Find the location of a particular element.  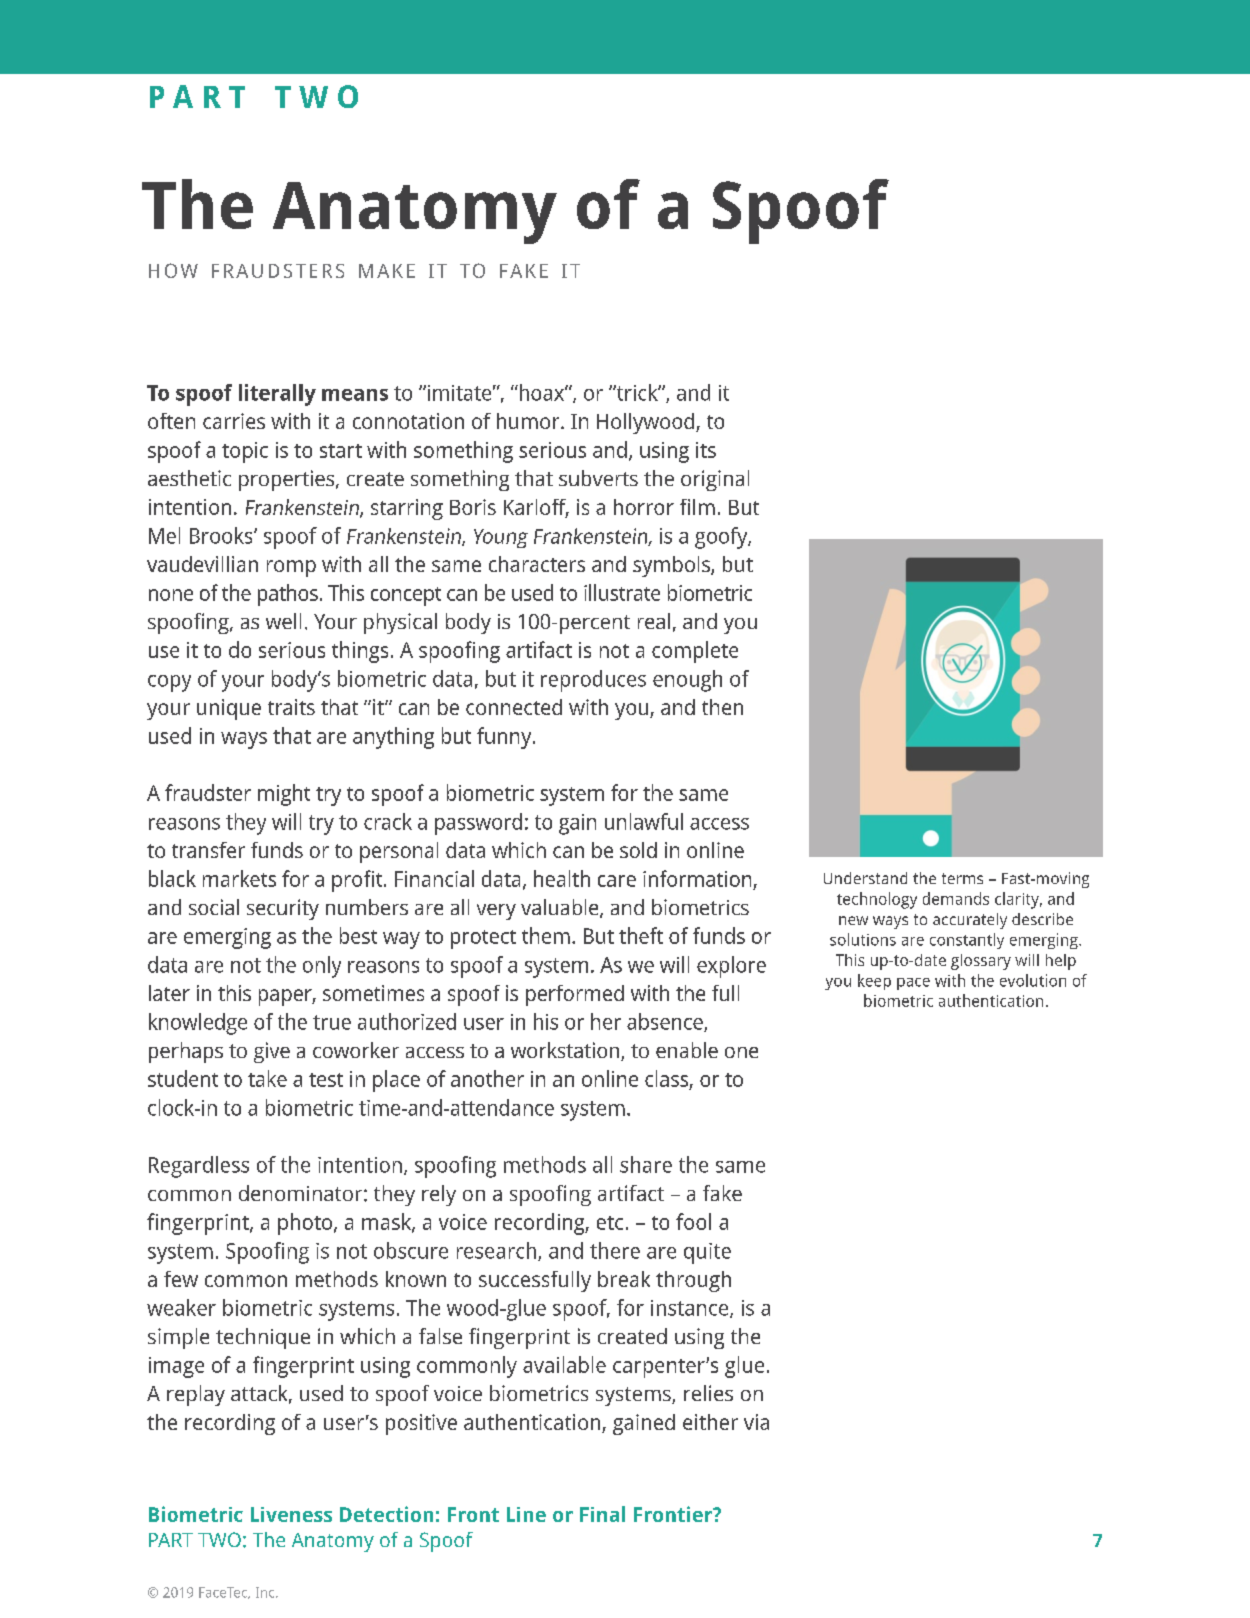

original is located at coordinates (715, 480).
